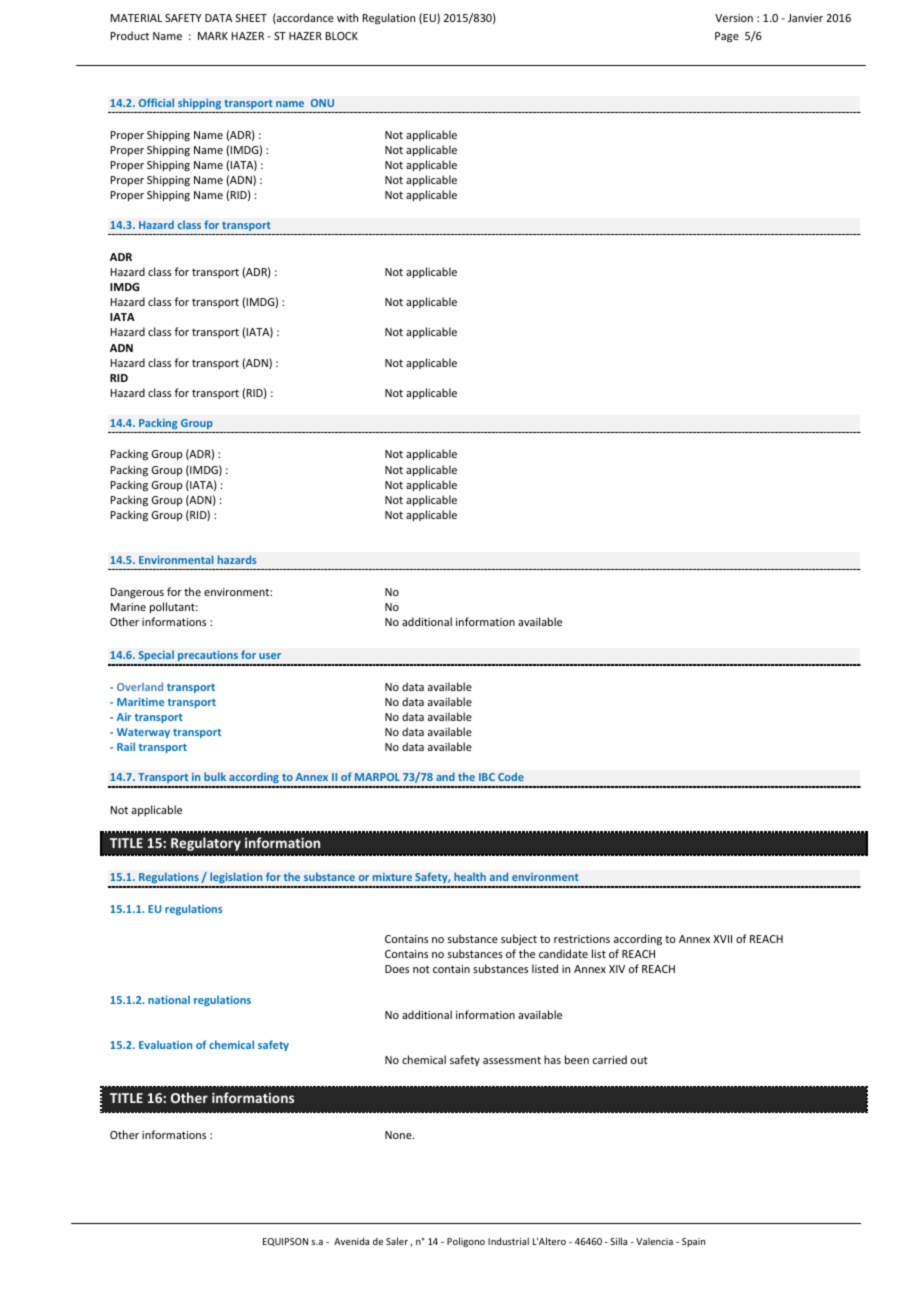 The width and height of the screenshot is (924, 1308). What do you see at coordinates (511, 776) in the screenshot?
I see `Code` at bounding box center [511, 776].
